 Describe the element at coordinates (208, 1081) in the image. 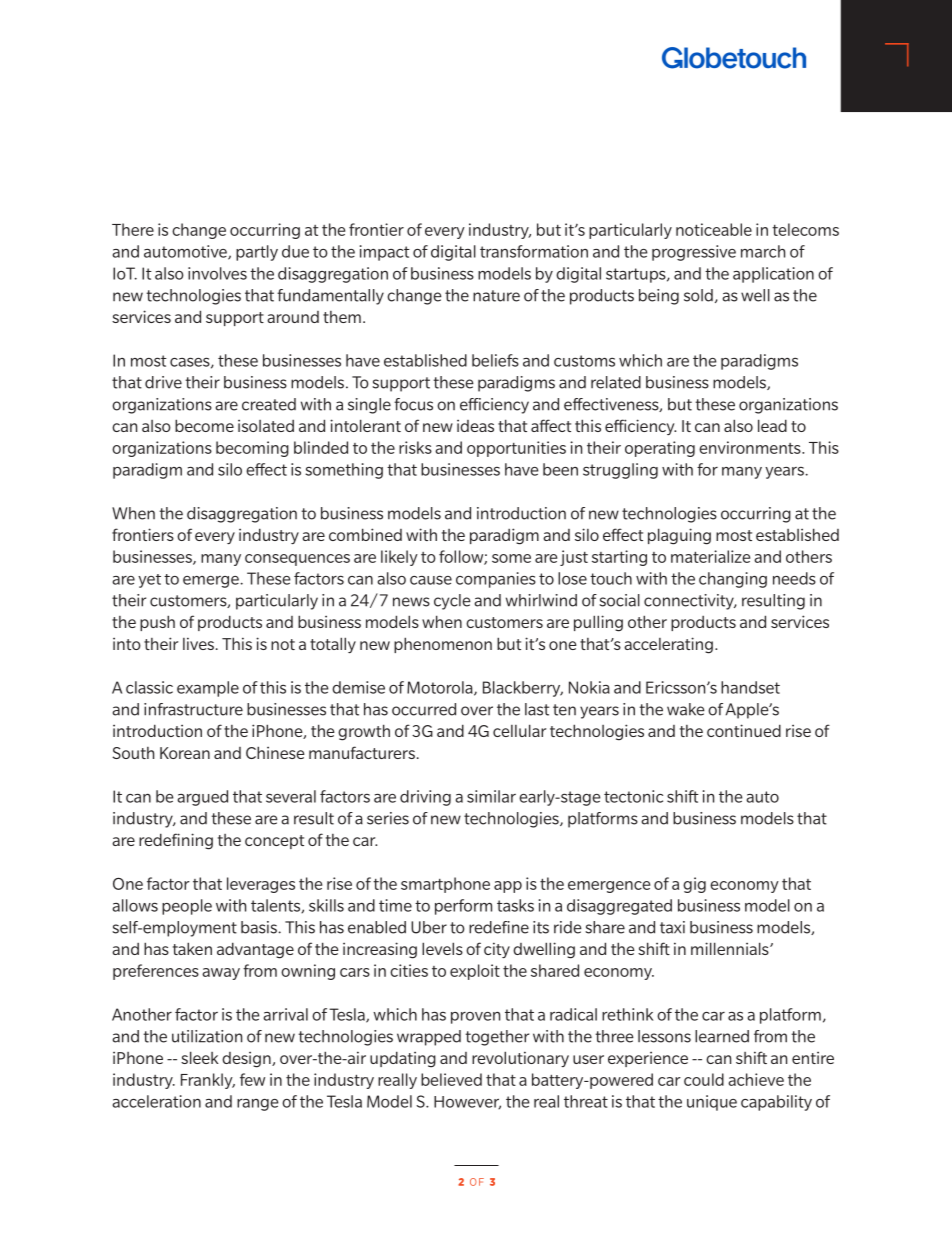

I see `Frankly` at that location.
